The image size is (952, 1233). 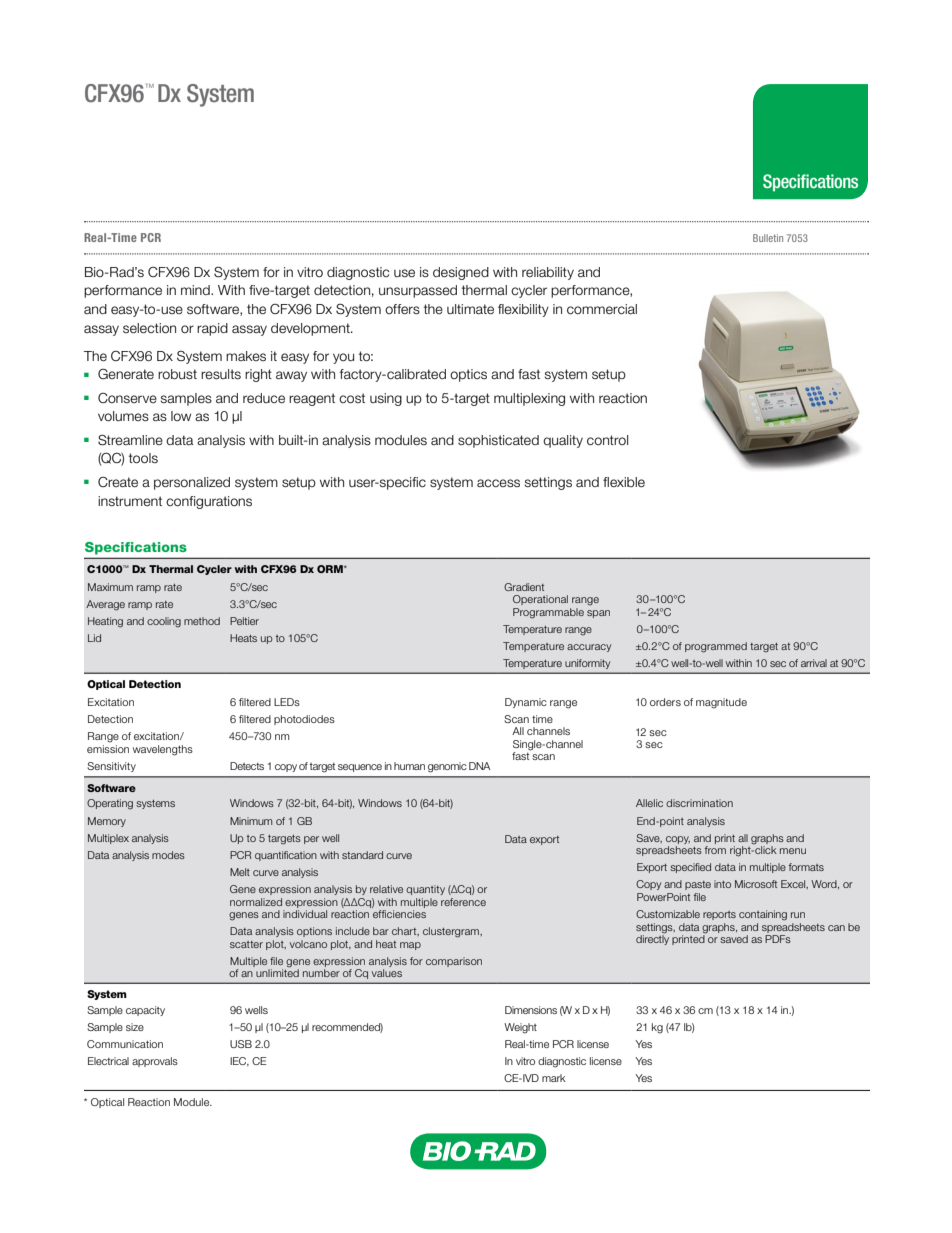 I want to click on Bulletin, so click(x=768, y=238).
